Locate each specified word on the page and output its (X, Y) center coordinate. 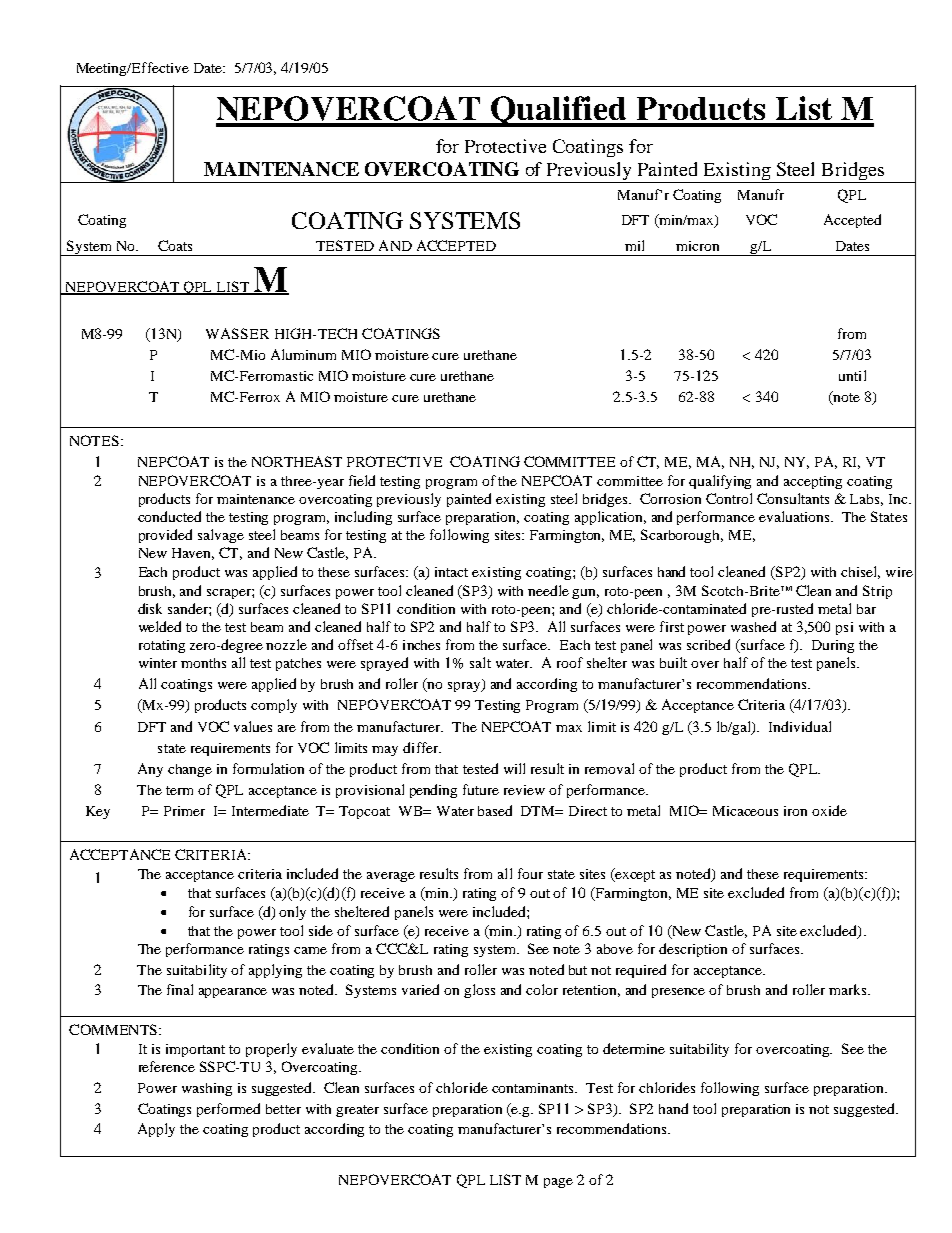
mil (634, 245)
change (190, 770)
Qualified (559, 111)
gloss (479, 991)
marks (849, 989)
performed (228, 1110)
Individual (800, 726)
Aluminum (303, 354)
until (852, 375)
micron (697, 246)
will (514, 768)
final (180, 989)
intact (451, 572)
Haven (193, 554)
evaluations (796, 516)
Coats (175, 245)
